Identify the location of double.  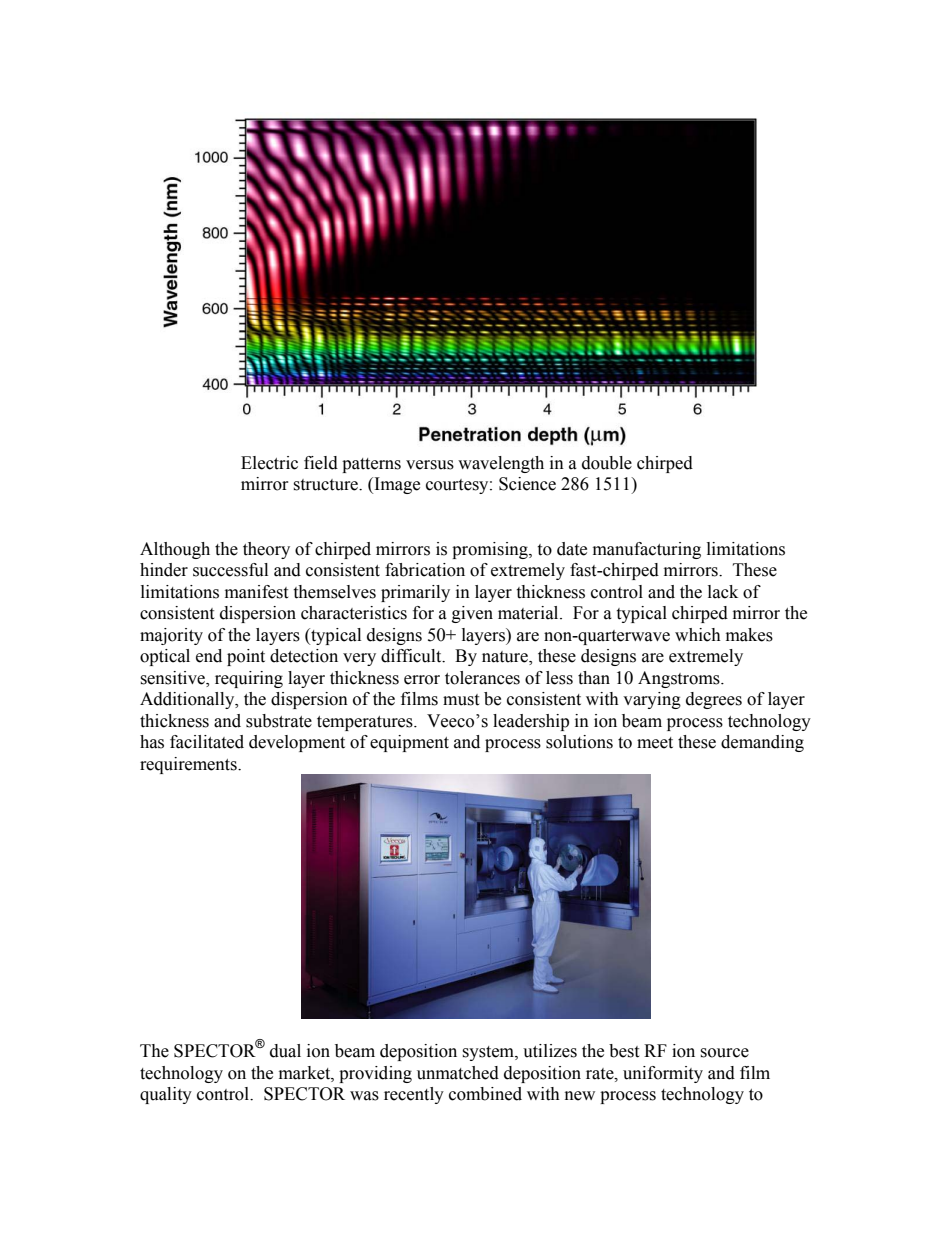
(607, 463).
